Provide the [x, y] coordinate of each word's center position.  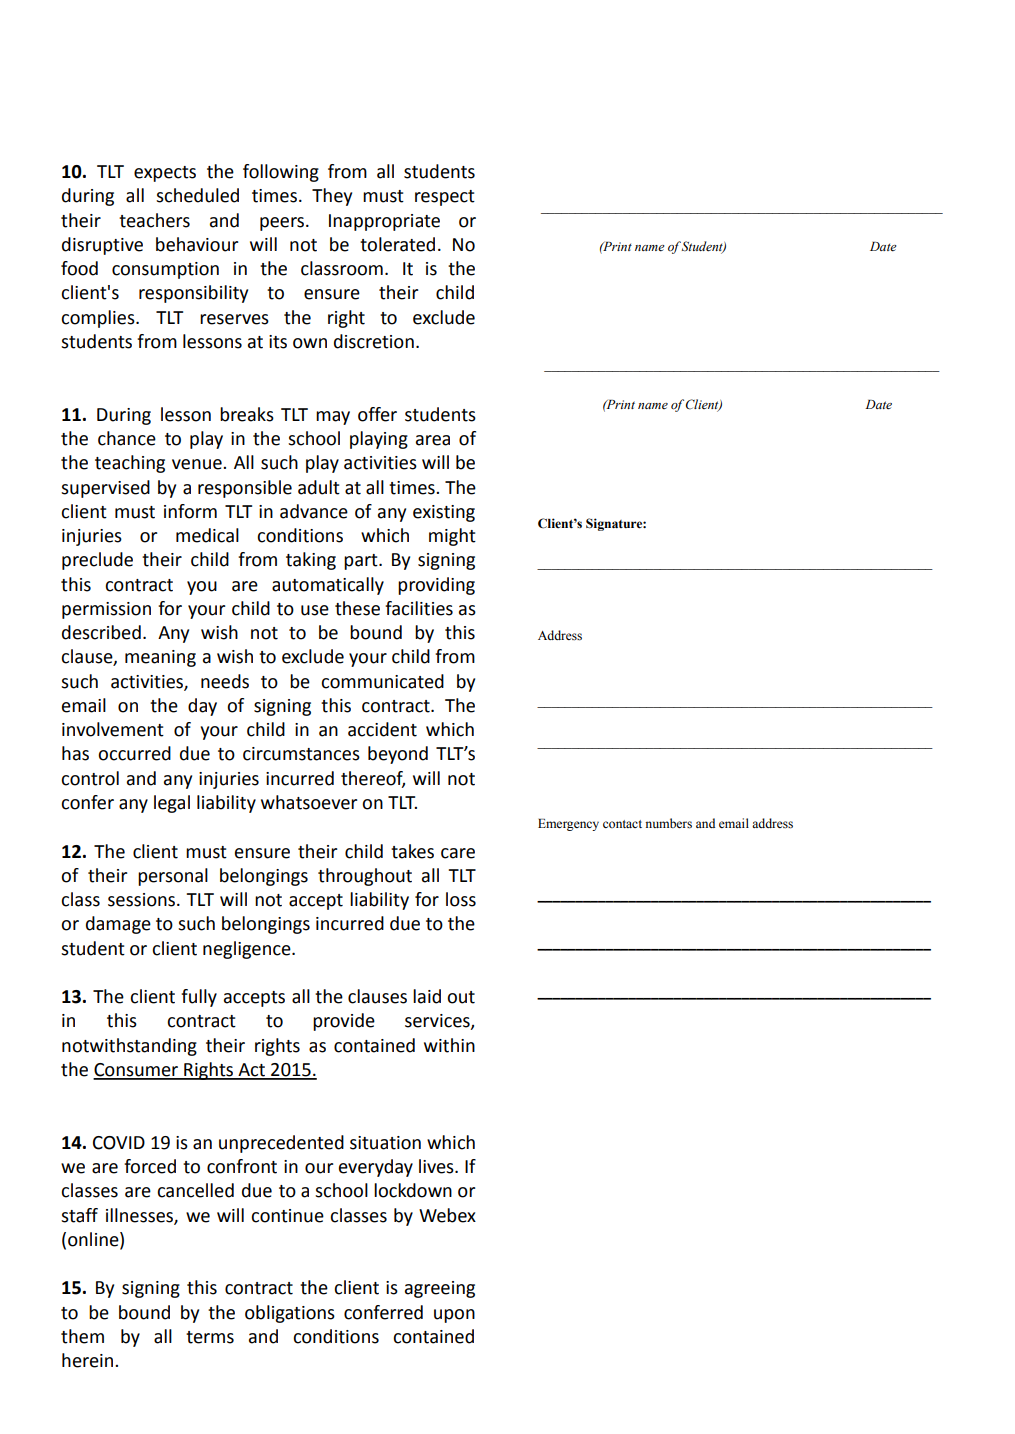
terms [210, 1337]
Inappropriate [384, 222]
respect [445, 198]
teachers [154, 220]
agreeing [440, 1289]
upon [454, 1316]
